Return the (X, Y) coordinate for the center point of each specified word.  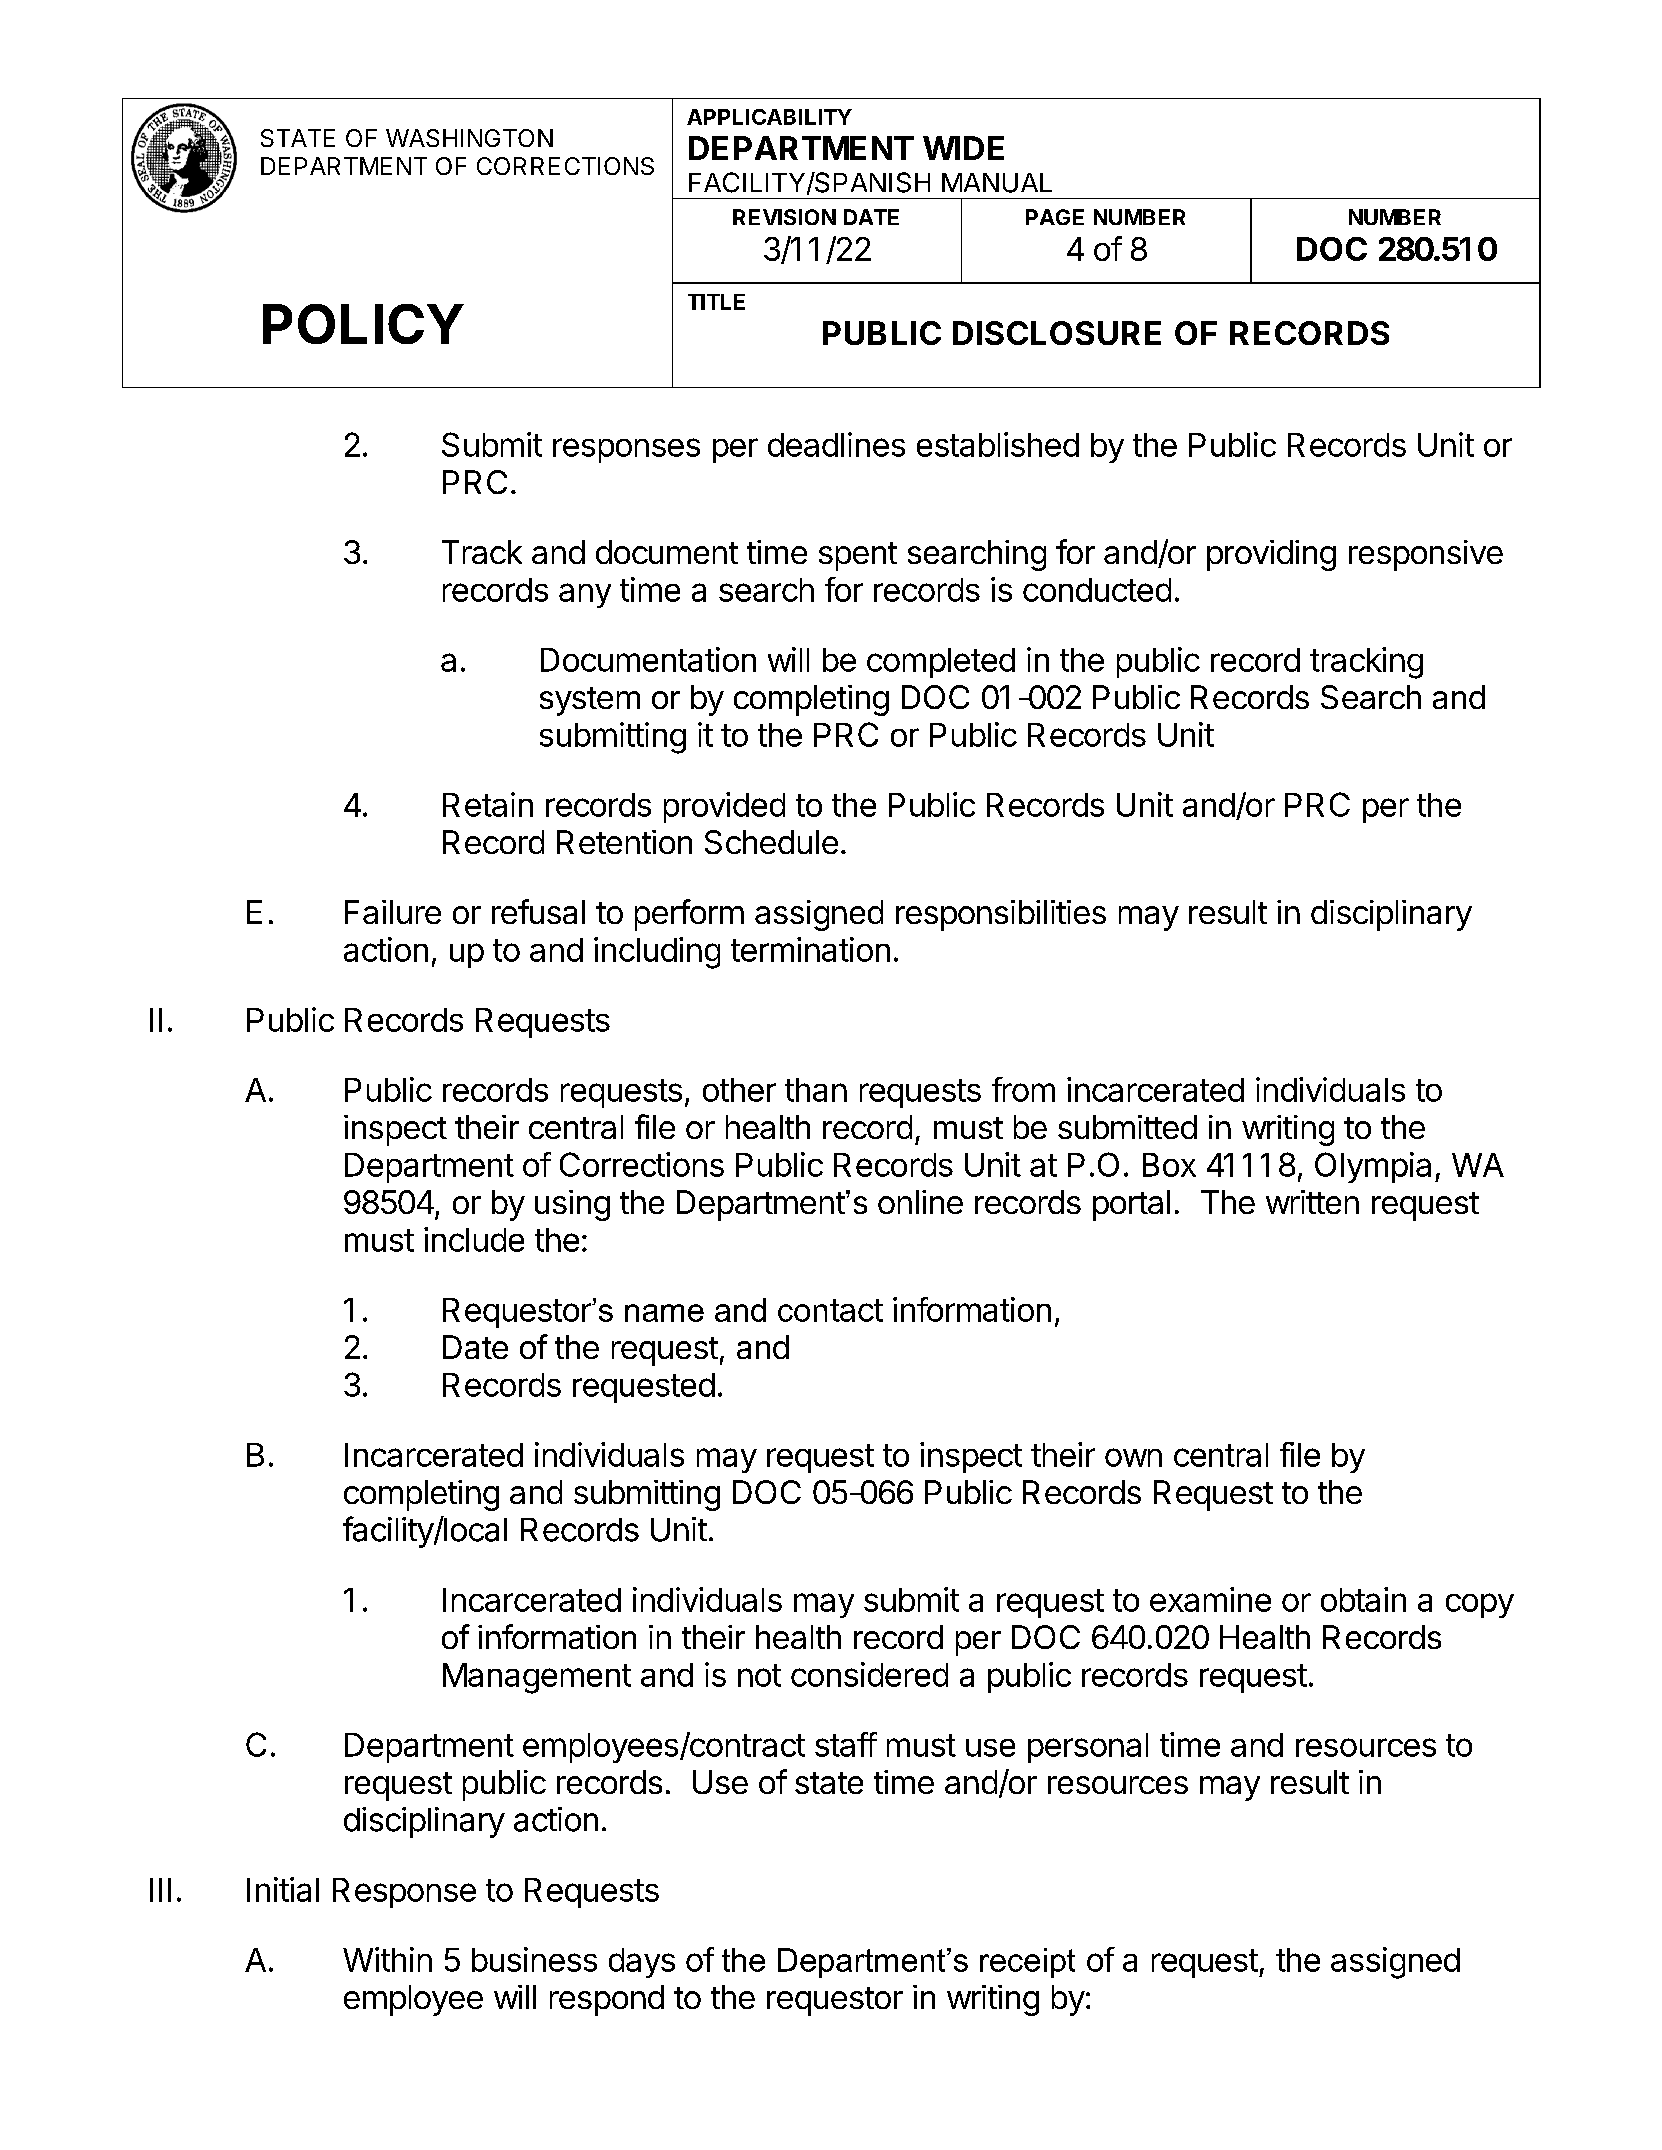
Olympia (1373, 1167)
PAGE (1055, 217)
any (585, 595)
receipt (1027, 1963)
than (816, 1090)
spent (858, 556)
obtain (1363, 1599)
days (642, 1963)
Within (387, 1959)
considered (869, 1674)
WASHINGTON (469, 138)
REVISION (784, 217)
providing (1271, 555)
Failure (393, 912)
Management (537, 1678)
